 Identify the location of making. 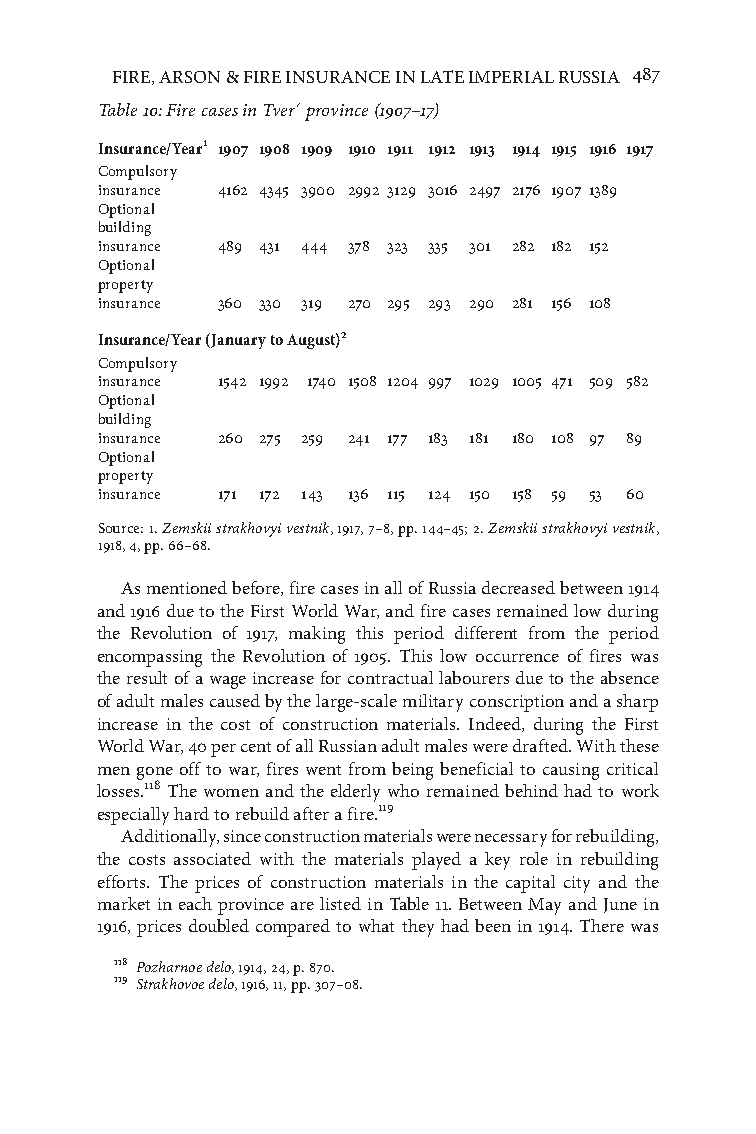
(317, 635).
